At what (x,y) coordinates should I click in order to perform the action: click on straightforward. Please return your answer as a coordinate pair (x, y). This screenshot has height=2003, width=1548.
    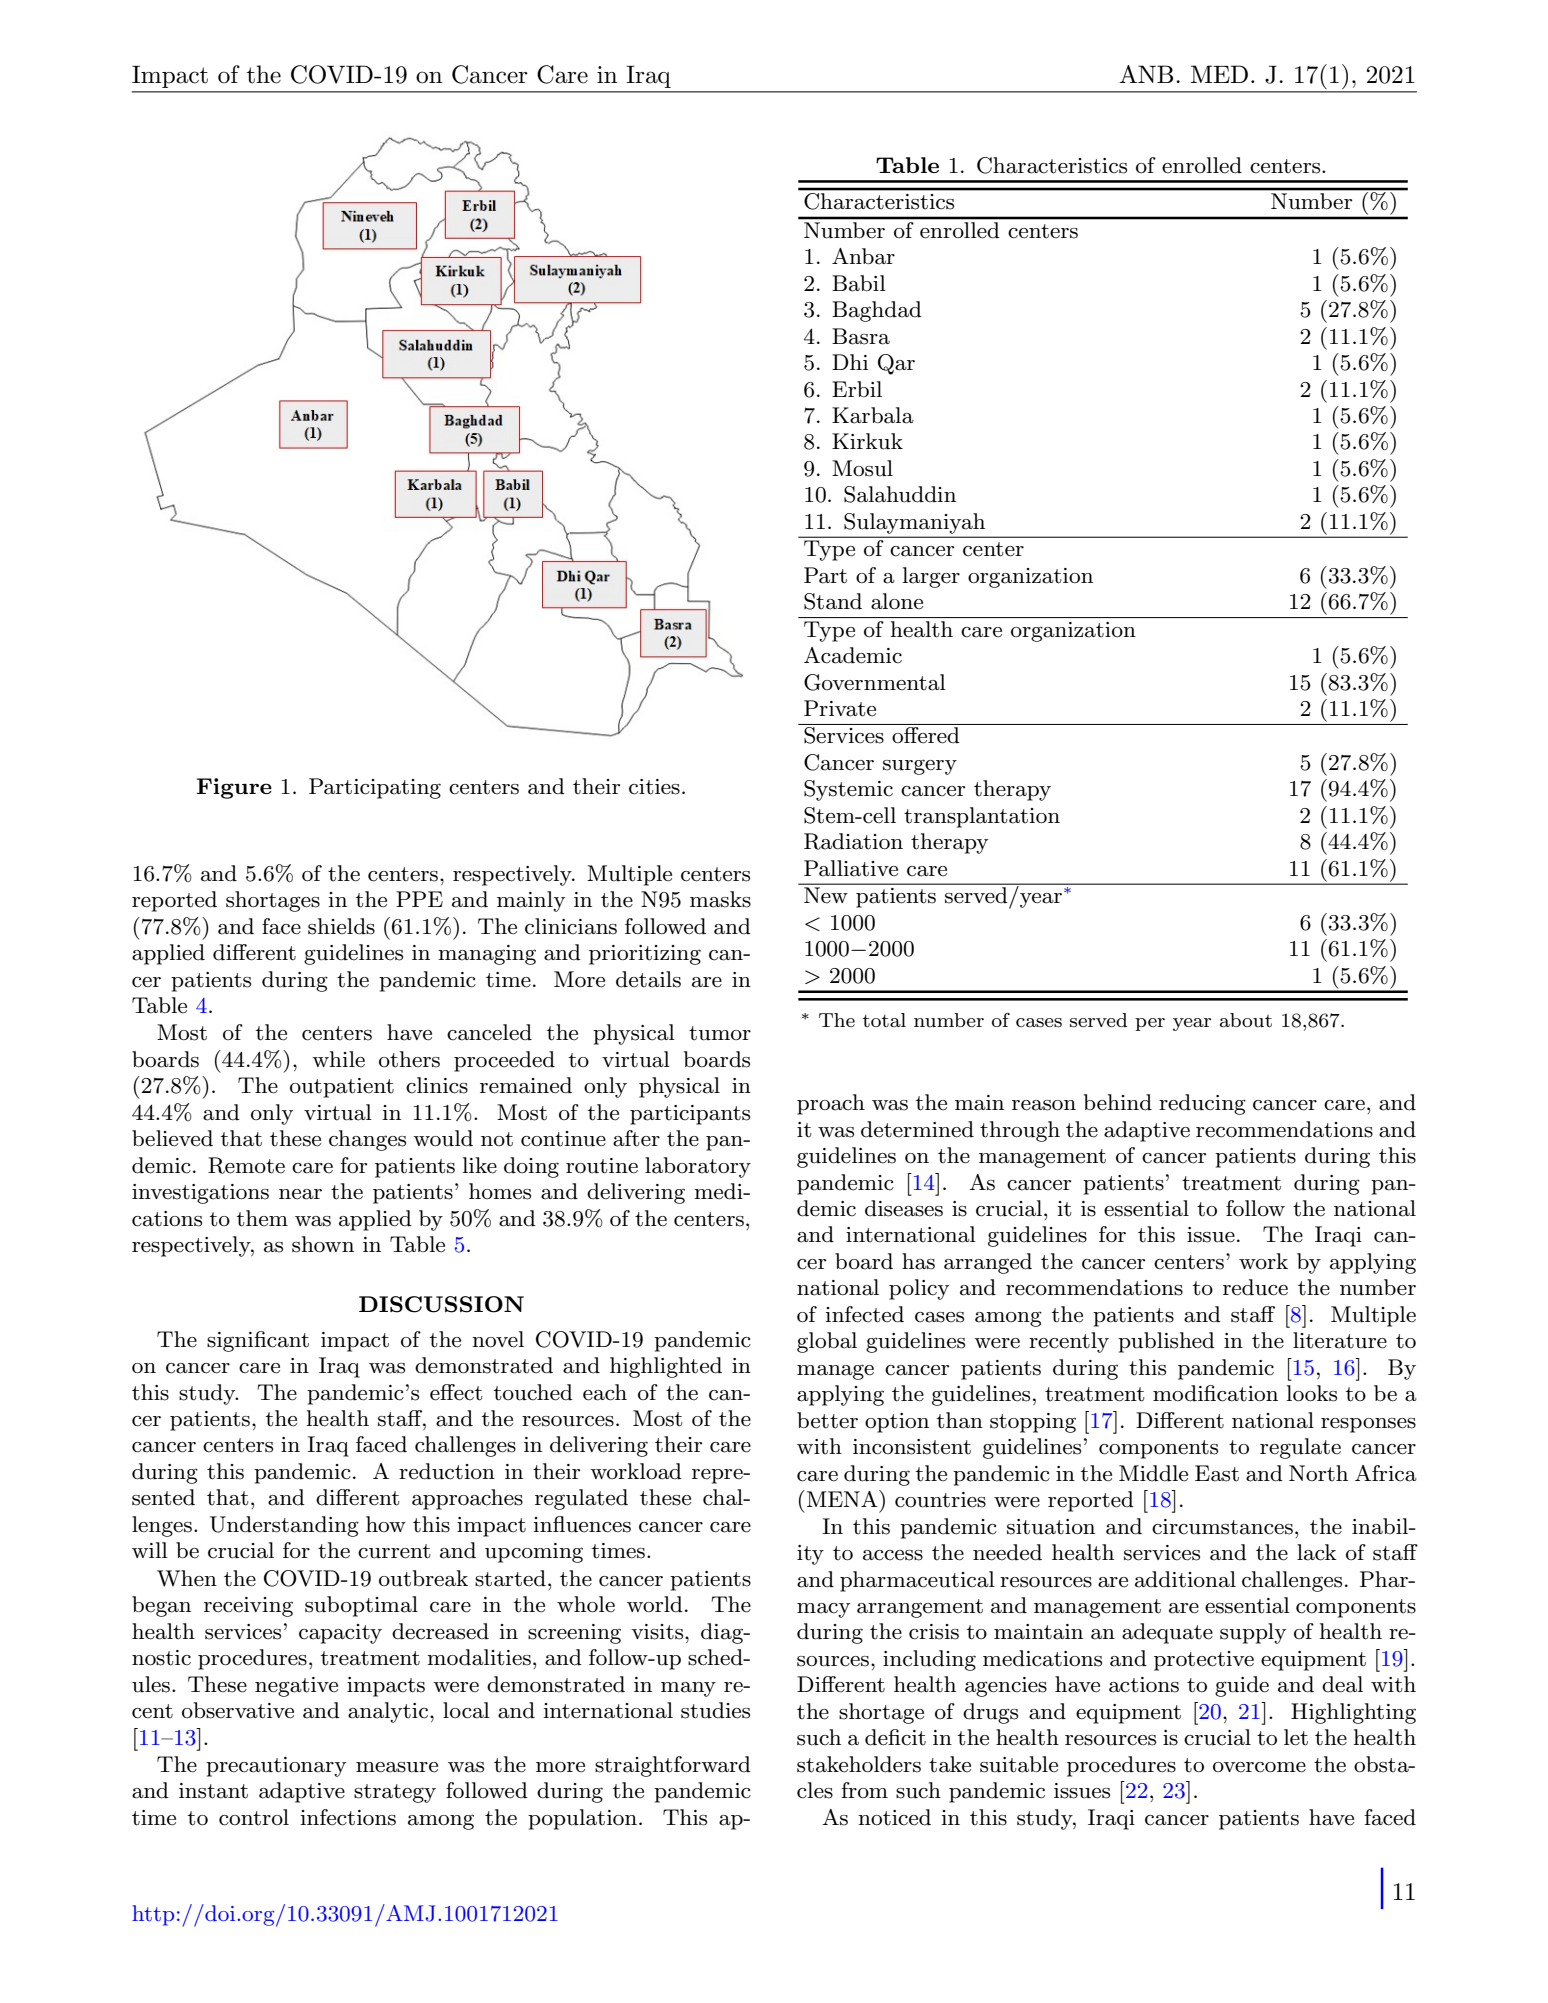
    Looking at the image, I should click on (673, 1766).
